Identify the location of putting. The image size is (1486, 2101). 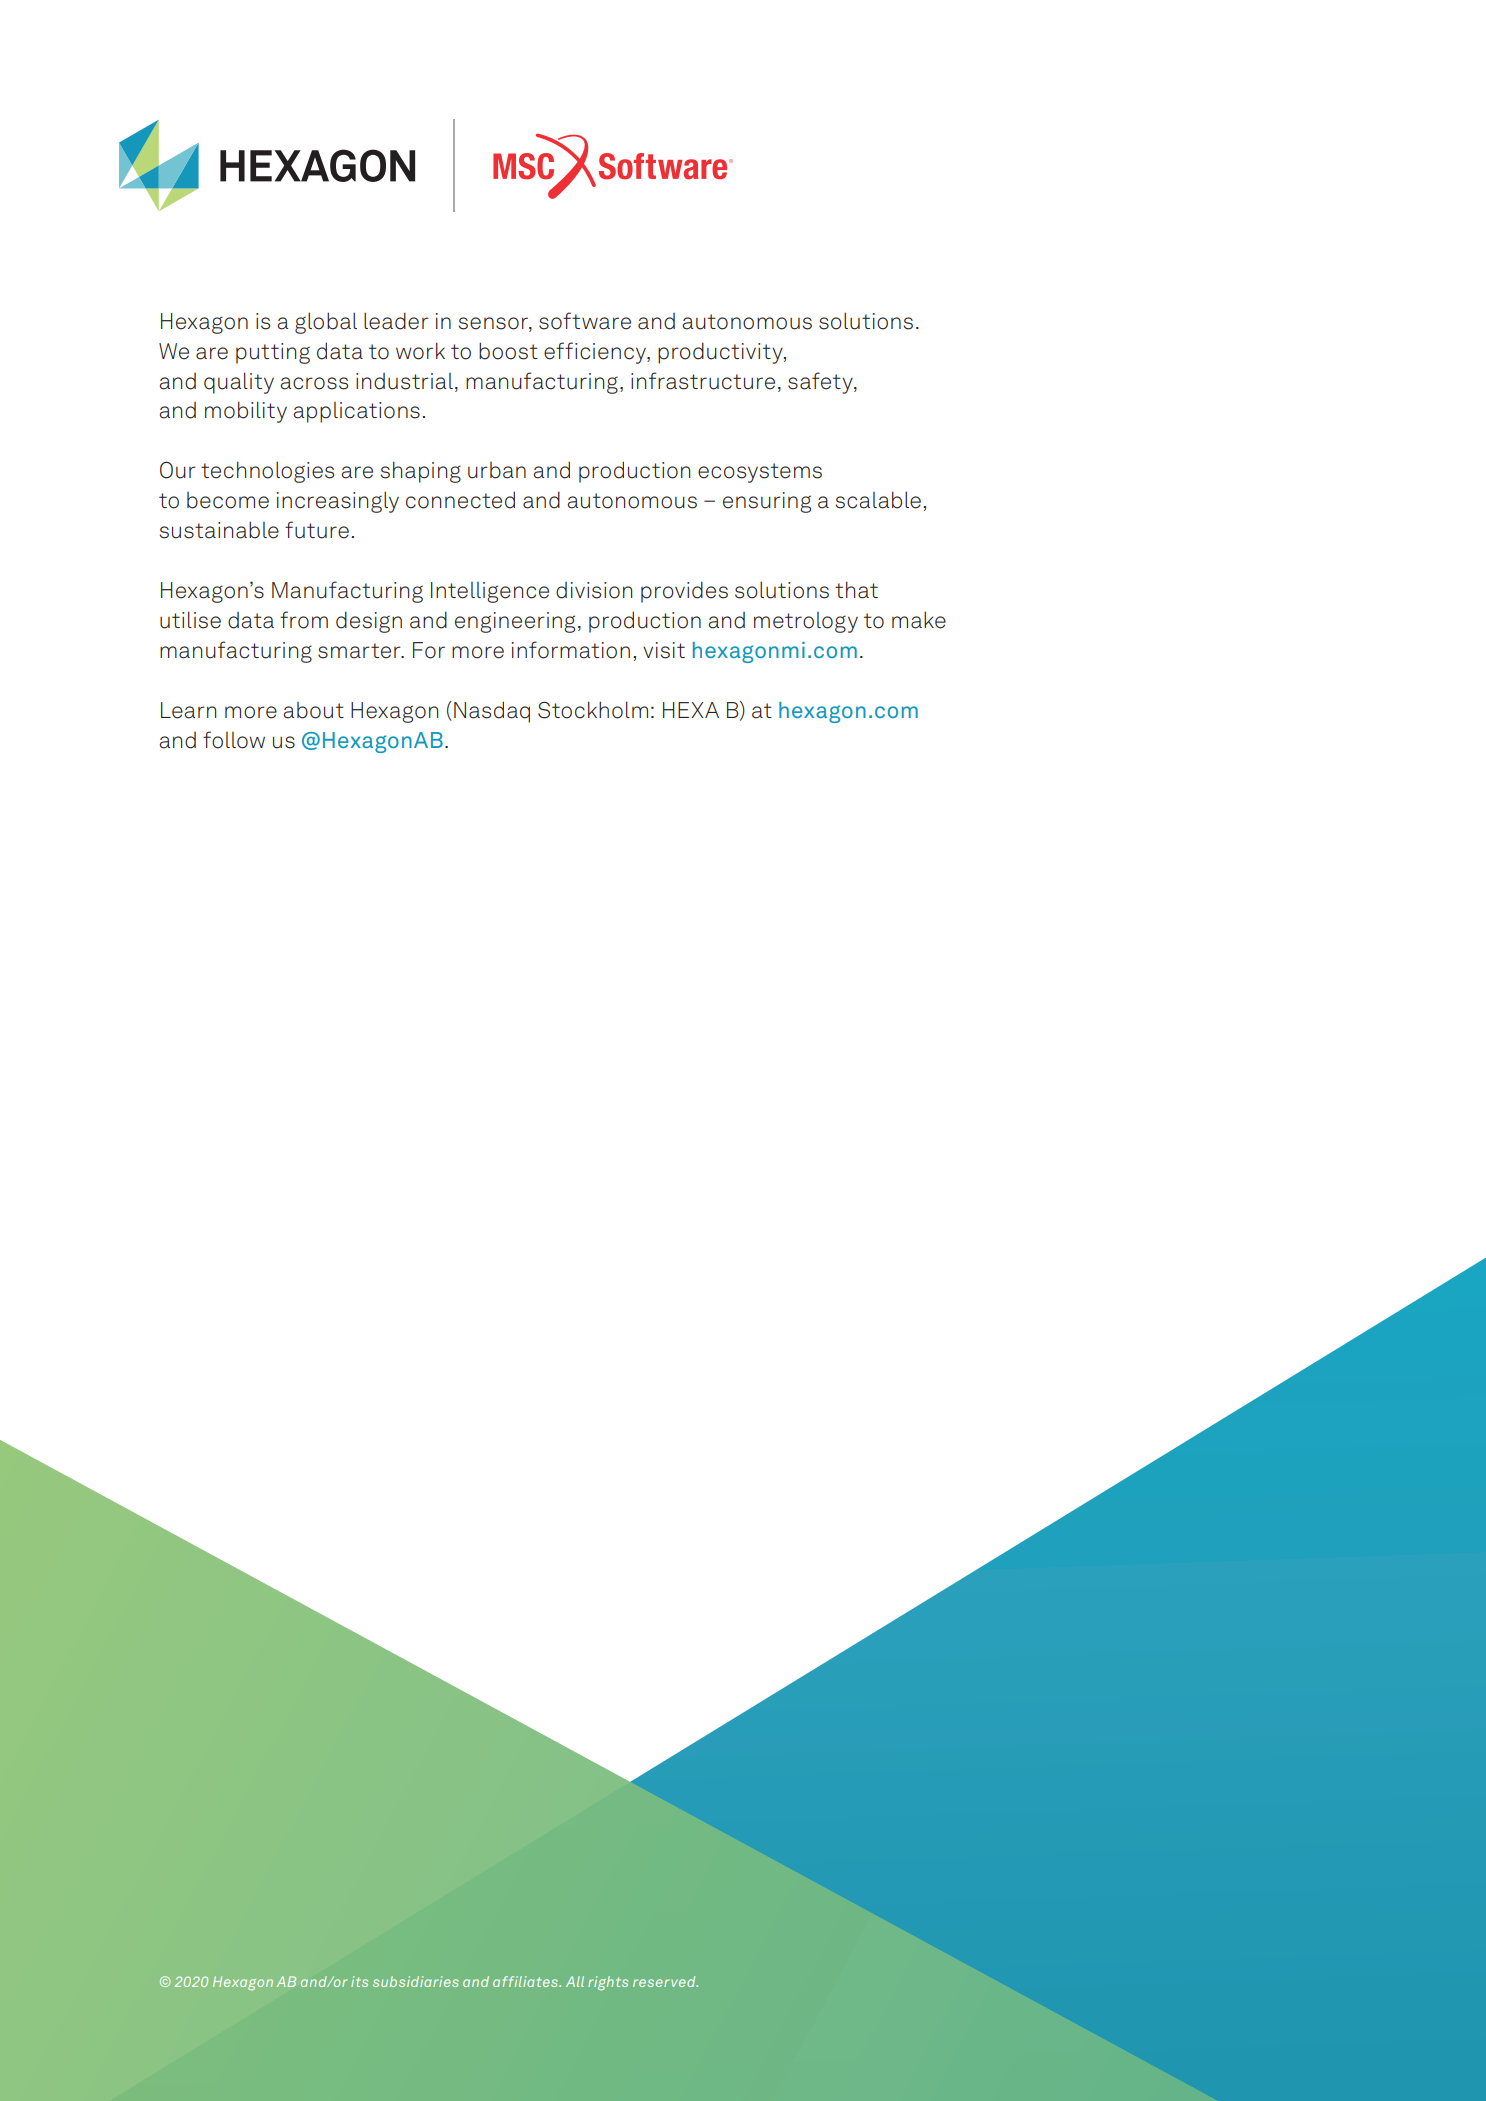
(273, 353).
